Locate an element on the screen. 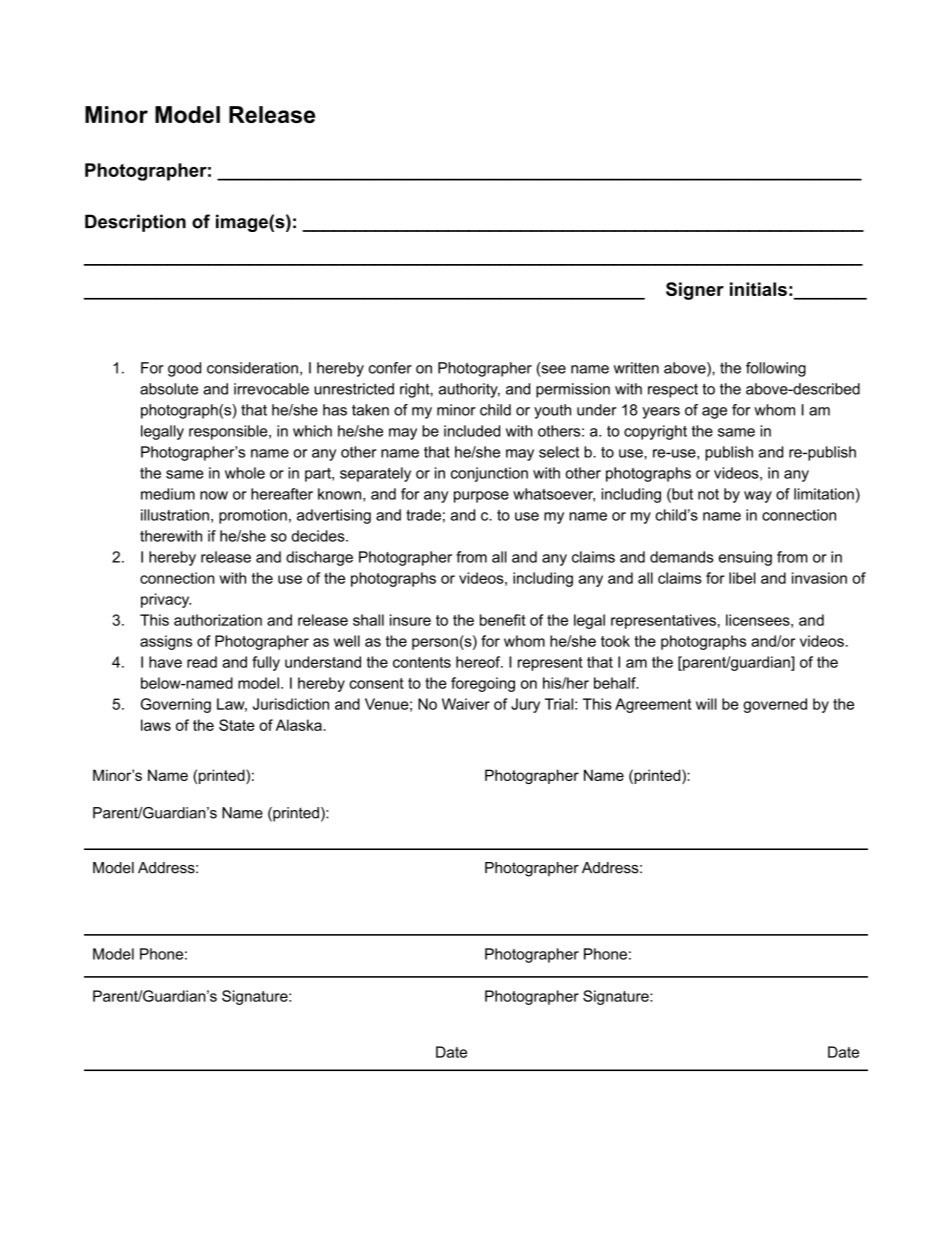  Waiver is located at coordinates (466, 704).
